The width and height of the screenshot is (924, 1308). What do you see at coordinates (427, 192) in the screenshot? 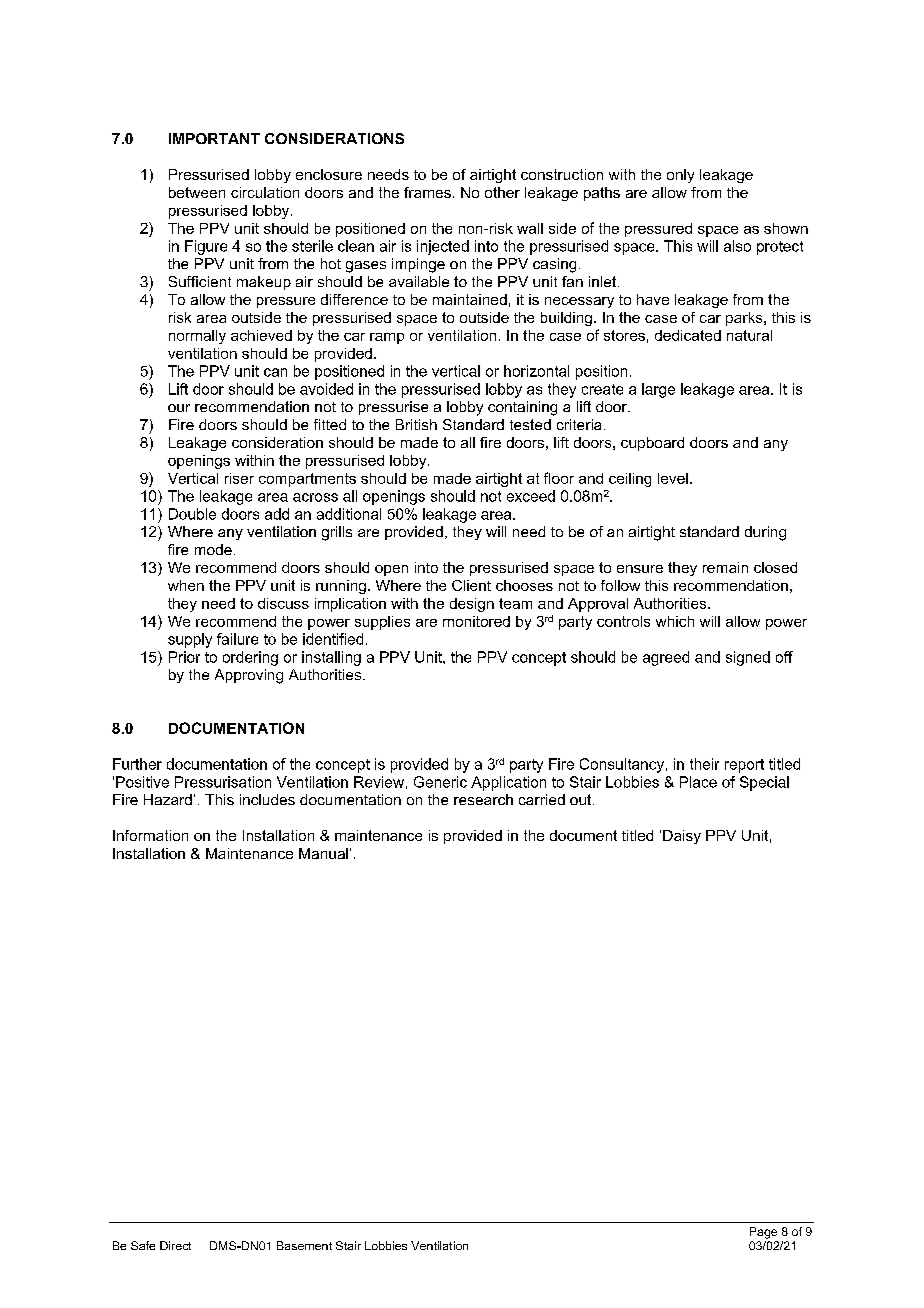
I see `frames` at bounding box center [427, 192].
